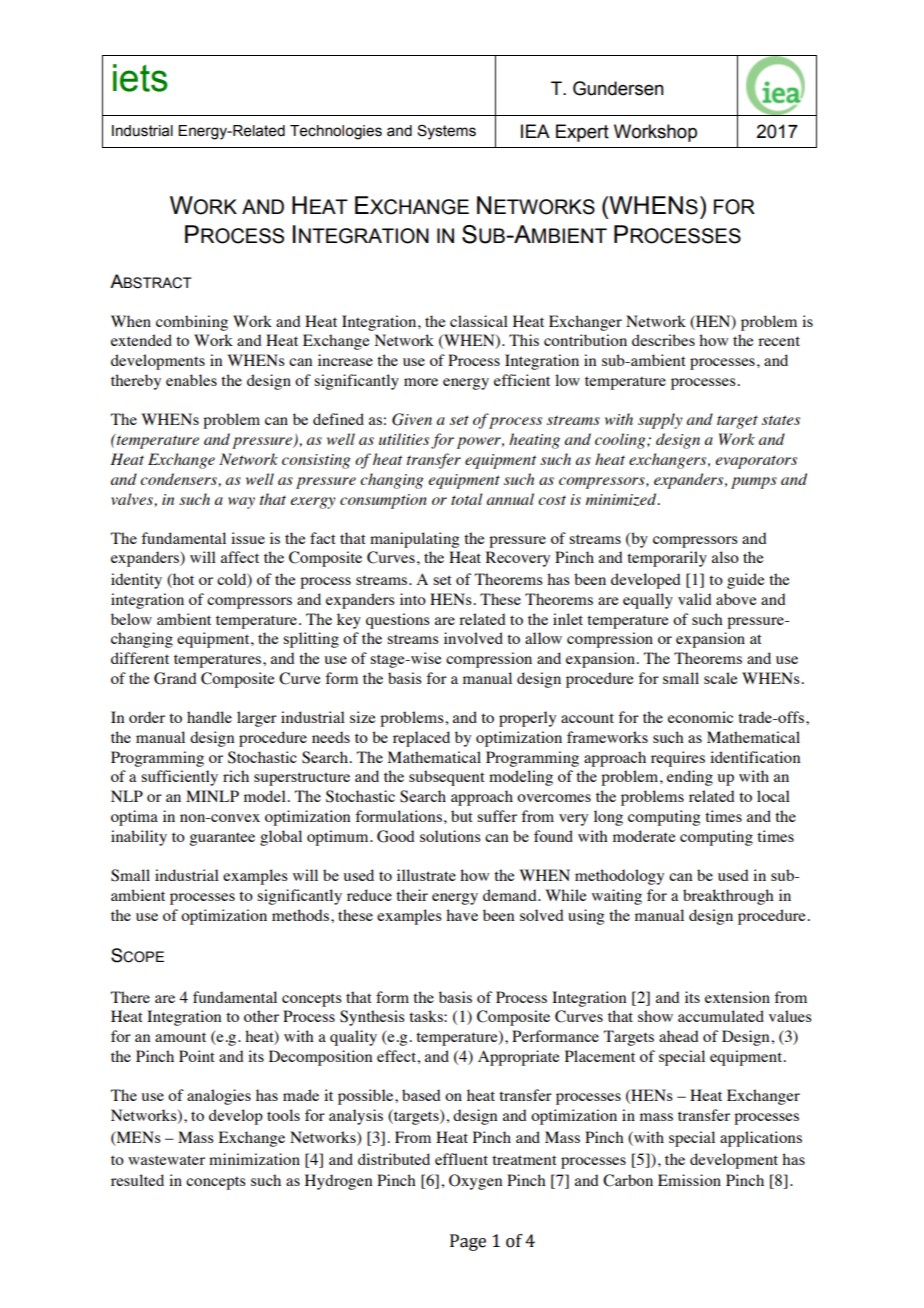 This screenshot has height=1308, width=924. Describe the element at coordinates (728, 897) in the screenshot. I see `breakthrough` at that location.
